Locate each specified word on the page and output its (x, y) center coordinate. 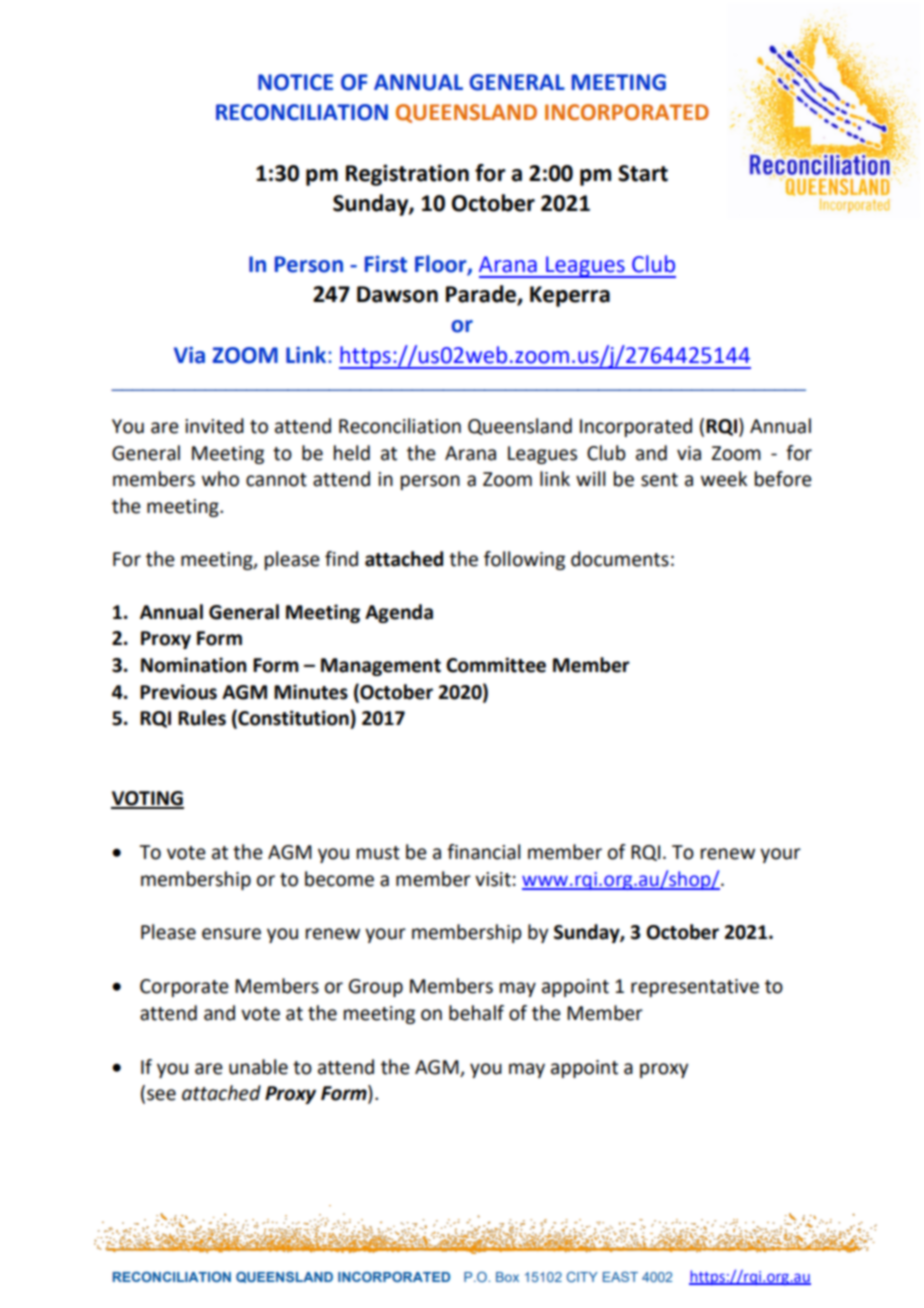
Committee (496, 665)
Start (643, 173)
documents (620, 559)
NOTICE (295, 82)
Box (507, 1277)
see (161, 1095)
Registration (407, 175)
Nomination (193, 665)
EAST (620, 1277)
